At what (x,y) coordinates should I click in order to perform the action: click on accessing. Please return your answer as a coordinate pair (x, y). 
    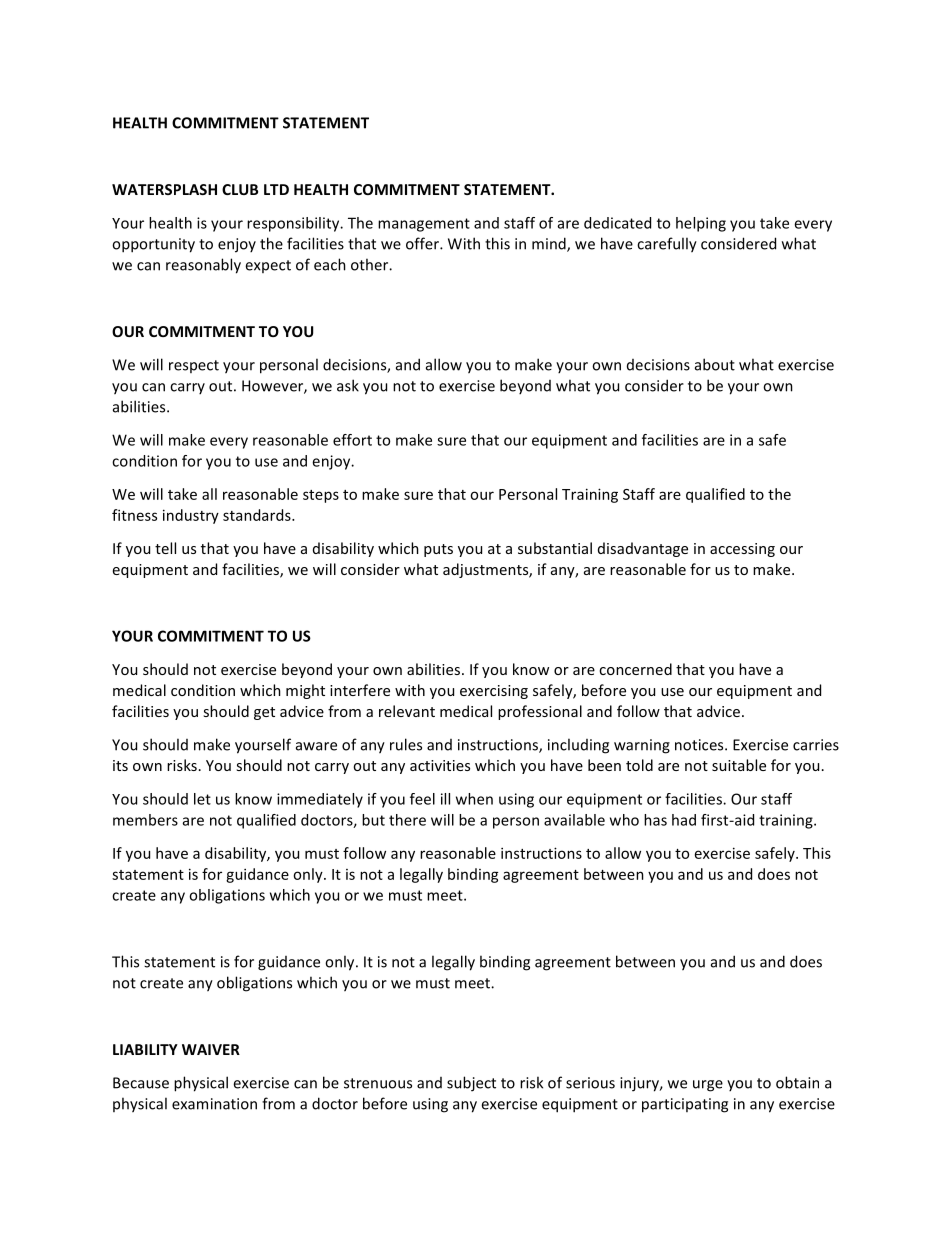
    Looking at the image, I should click on (742, 550).
